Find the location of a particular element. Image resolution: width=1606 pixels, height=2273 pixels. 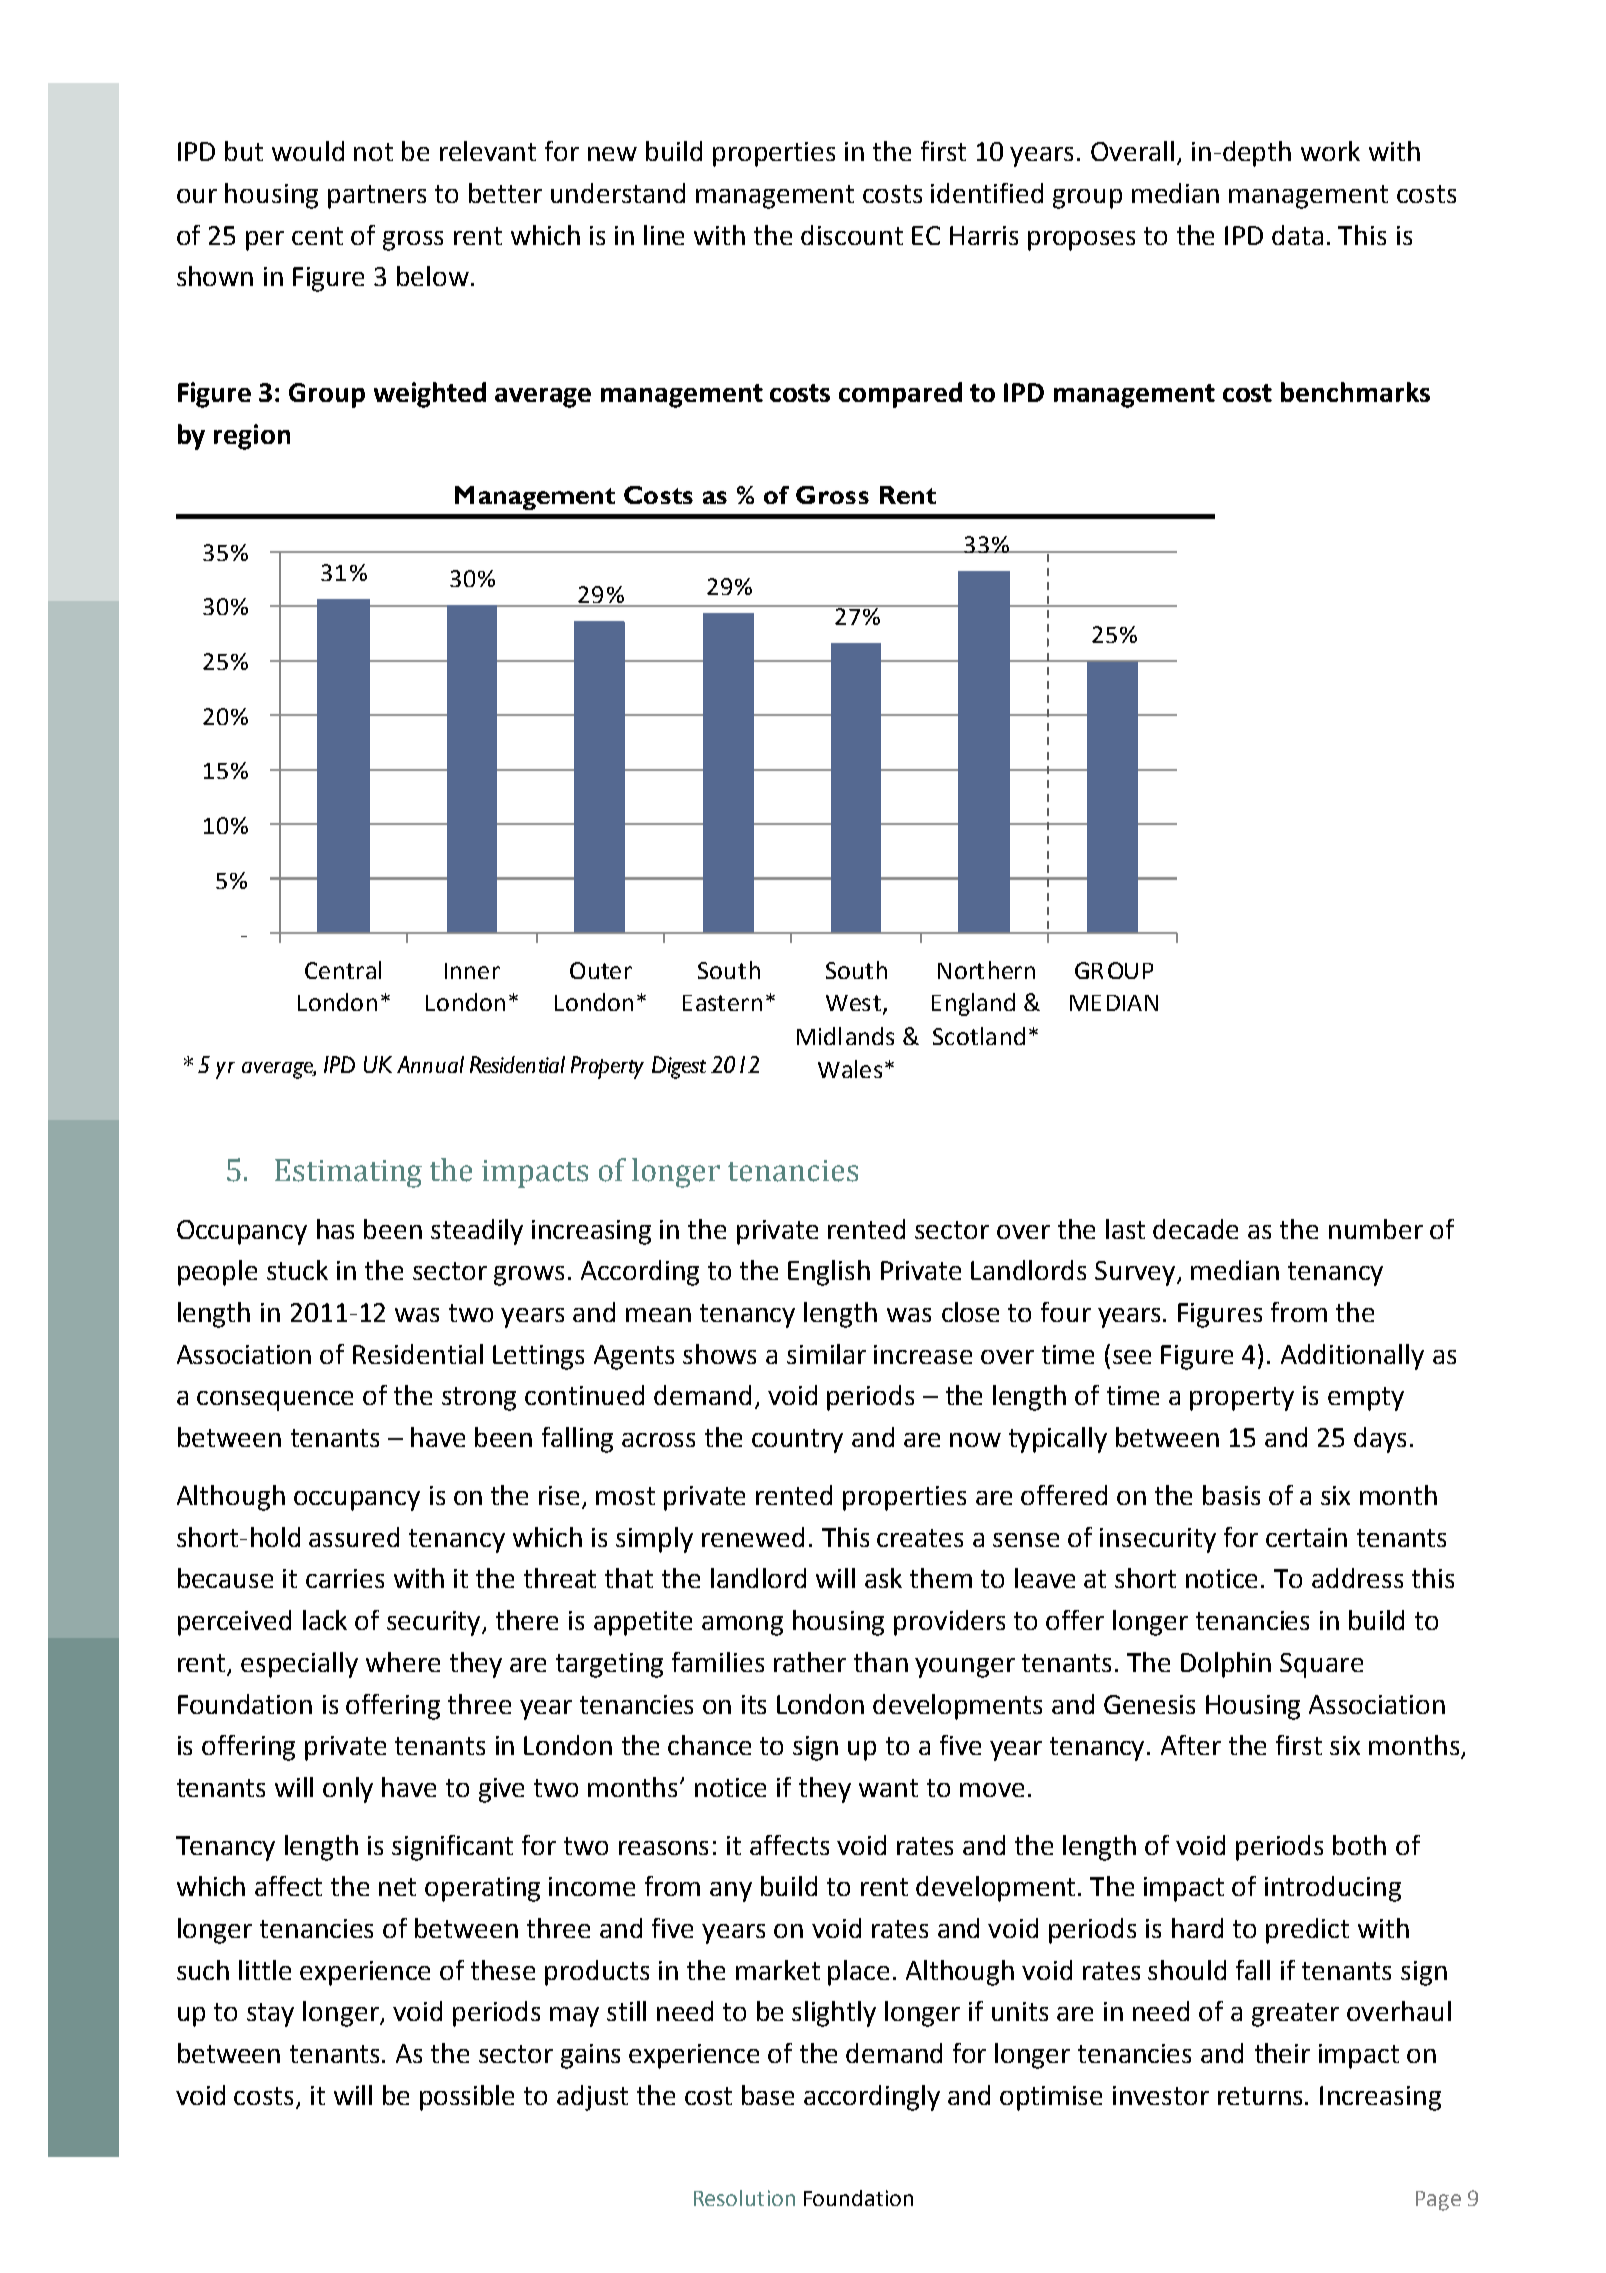

discount is located at coordinates (852, 235).
